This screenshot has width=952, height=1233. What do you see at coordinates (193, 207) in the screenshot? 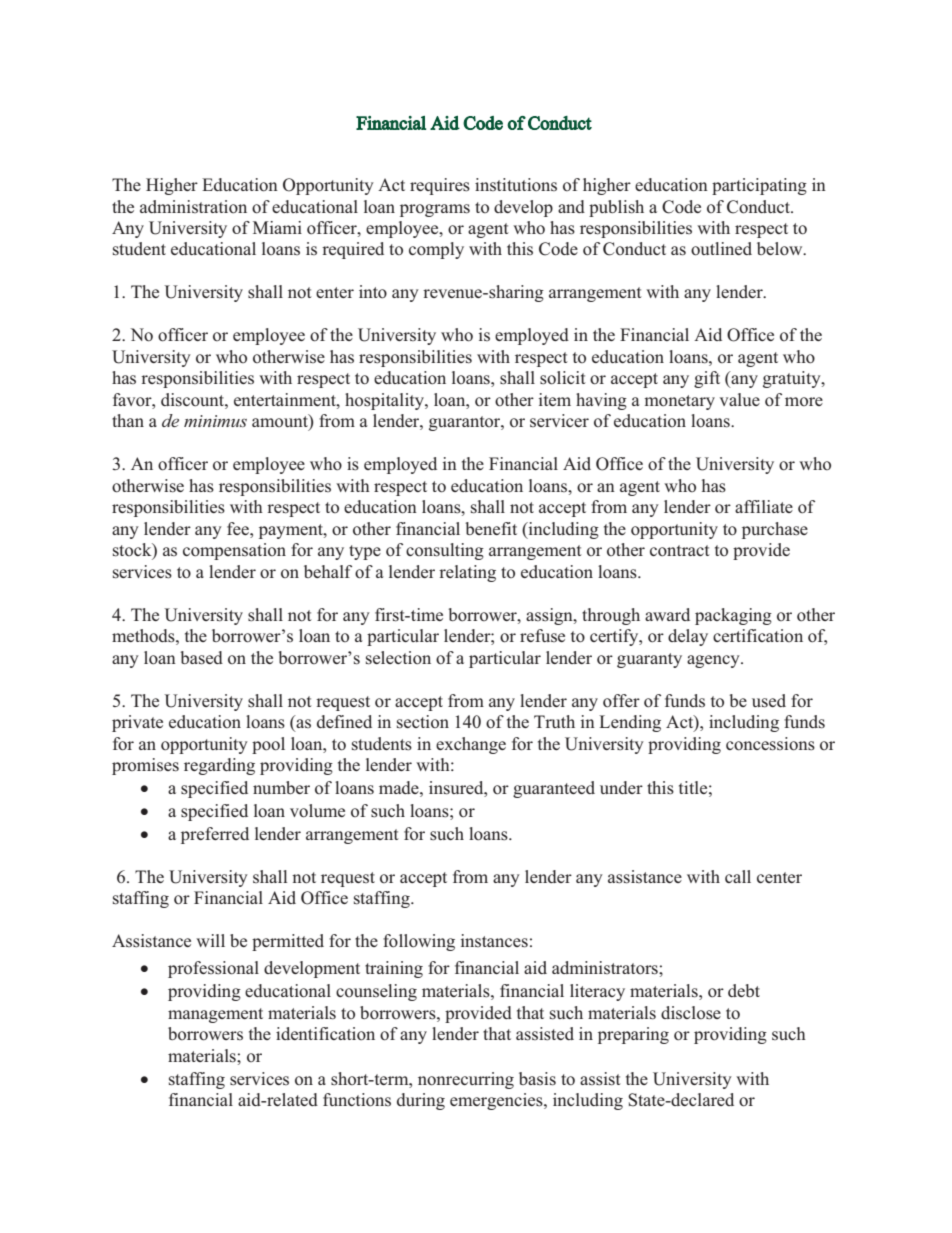
I see `administration` at bounding box center [193, 207].
